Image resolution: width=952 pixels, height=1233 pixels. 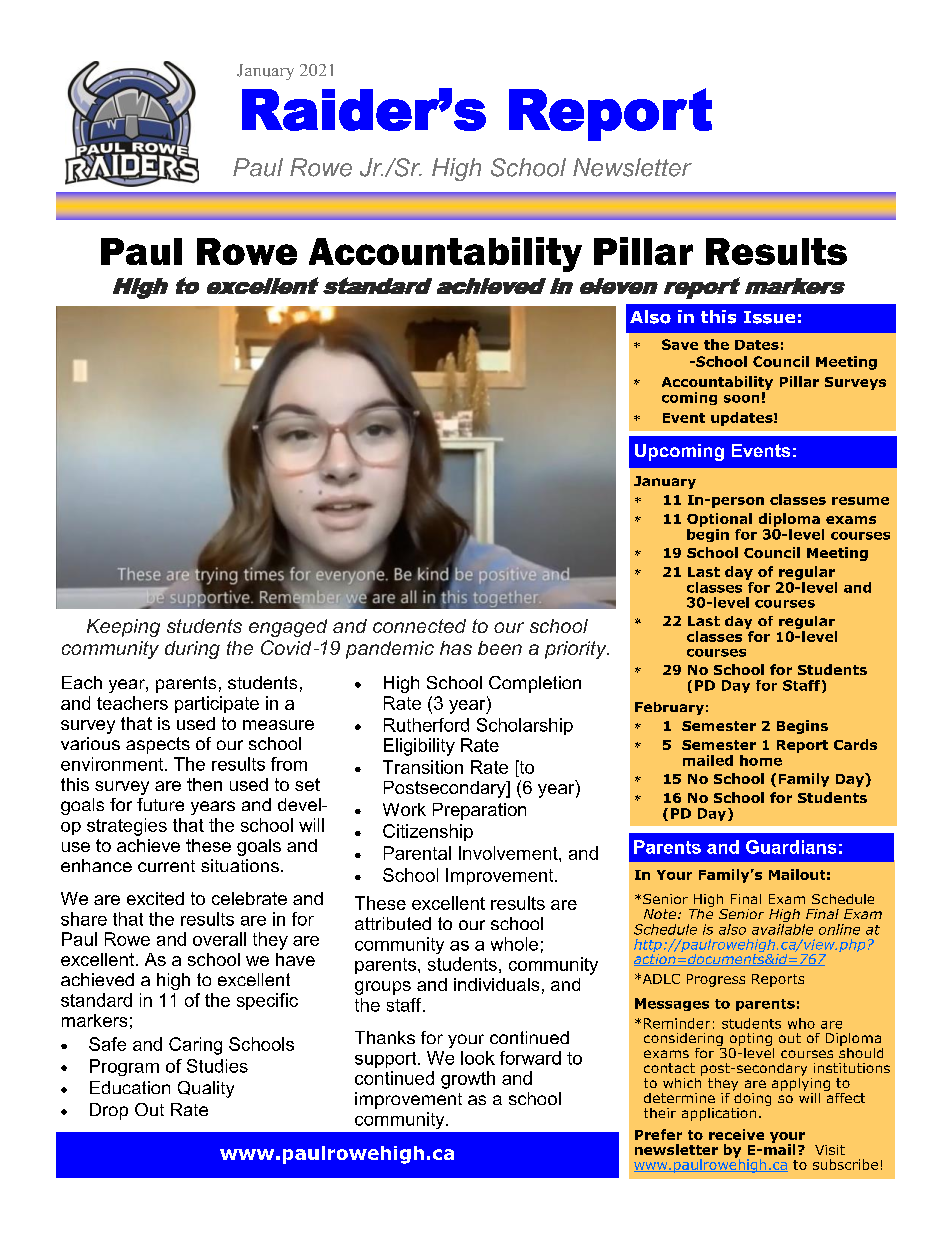 I want to click on Save, so click(x=680, y=344).
